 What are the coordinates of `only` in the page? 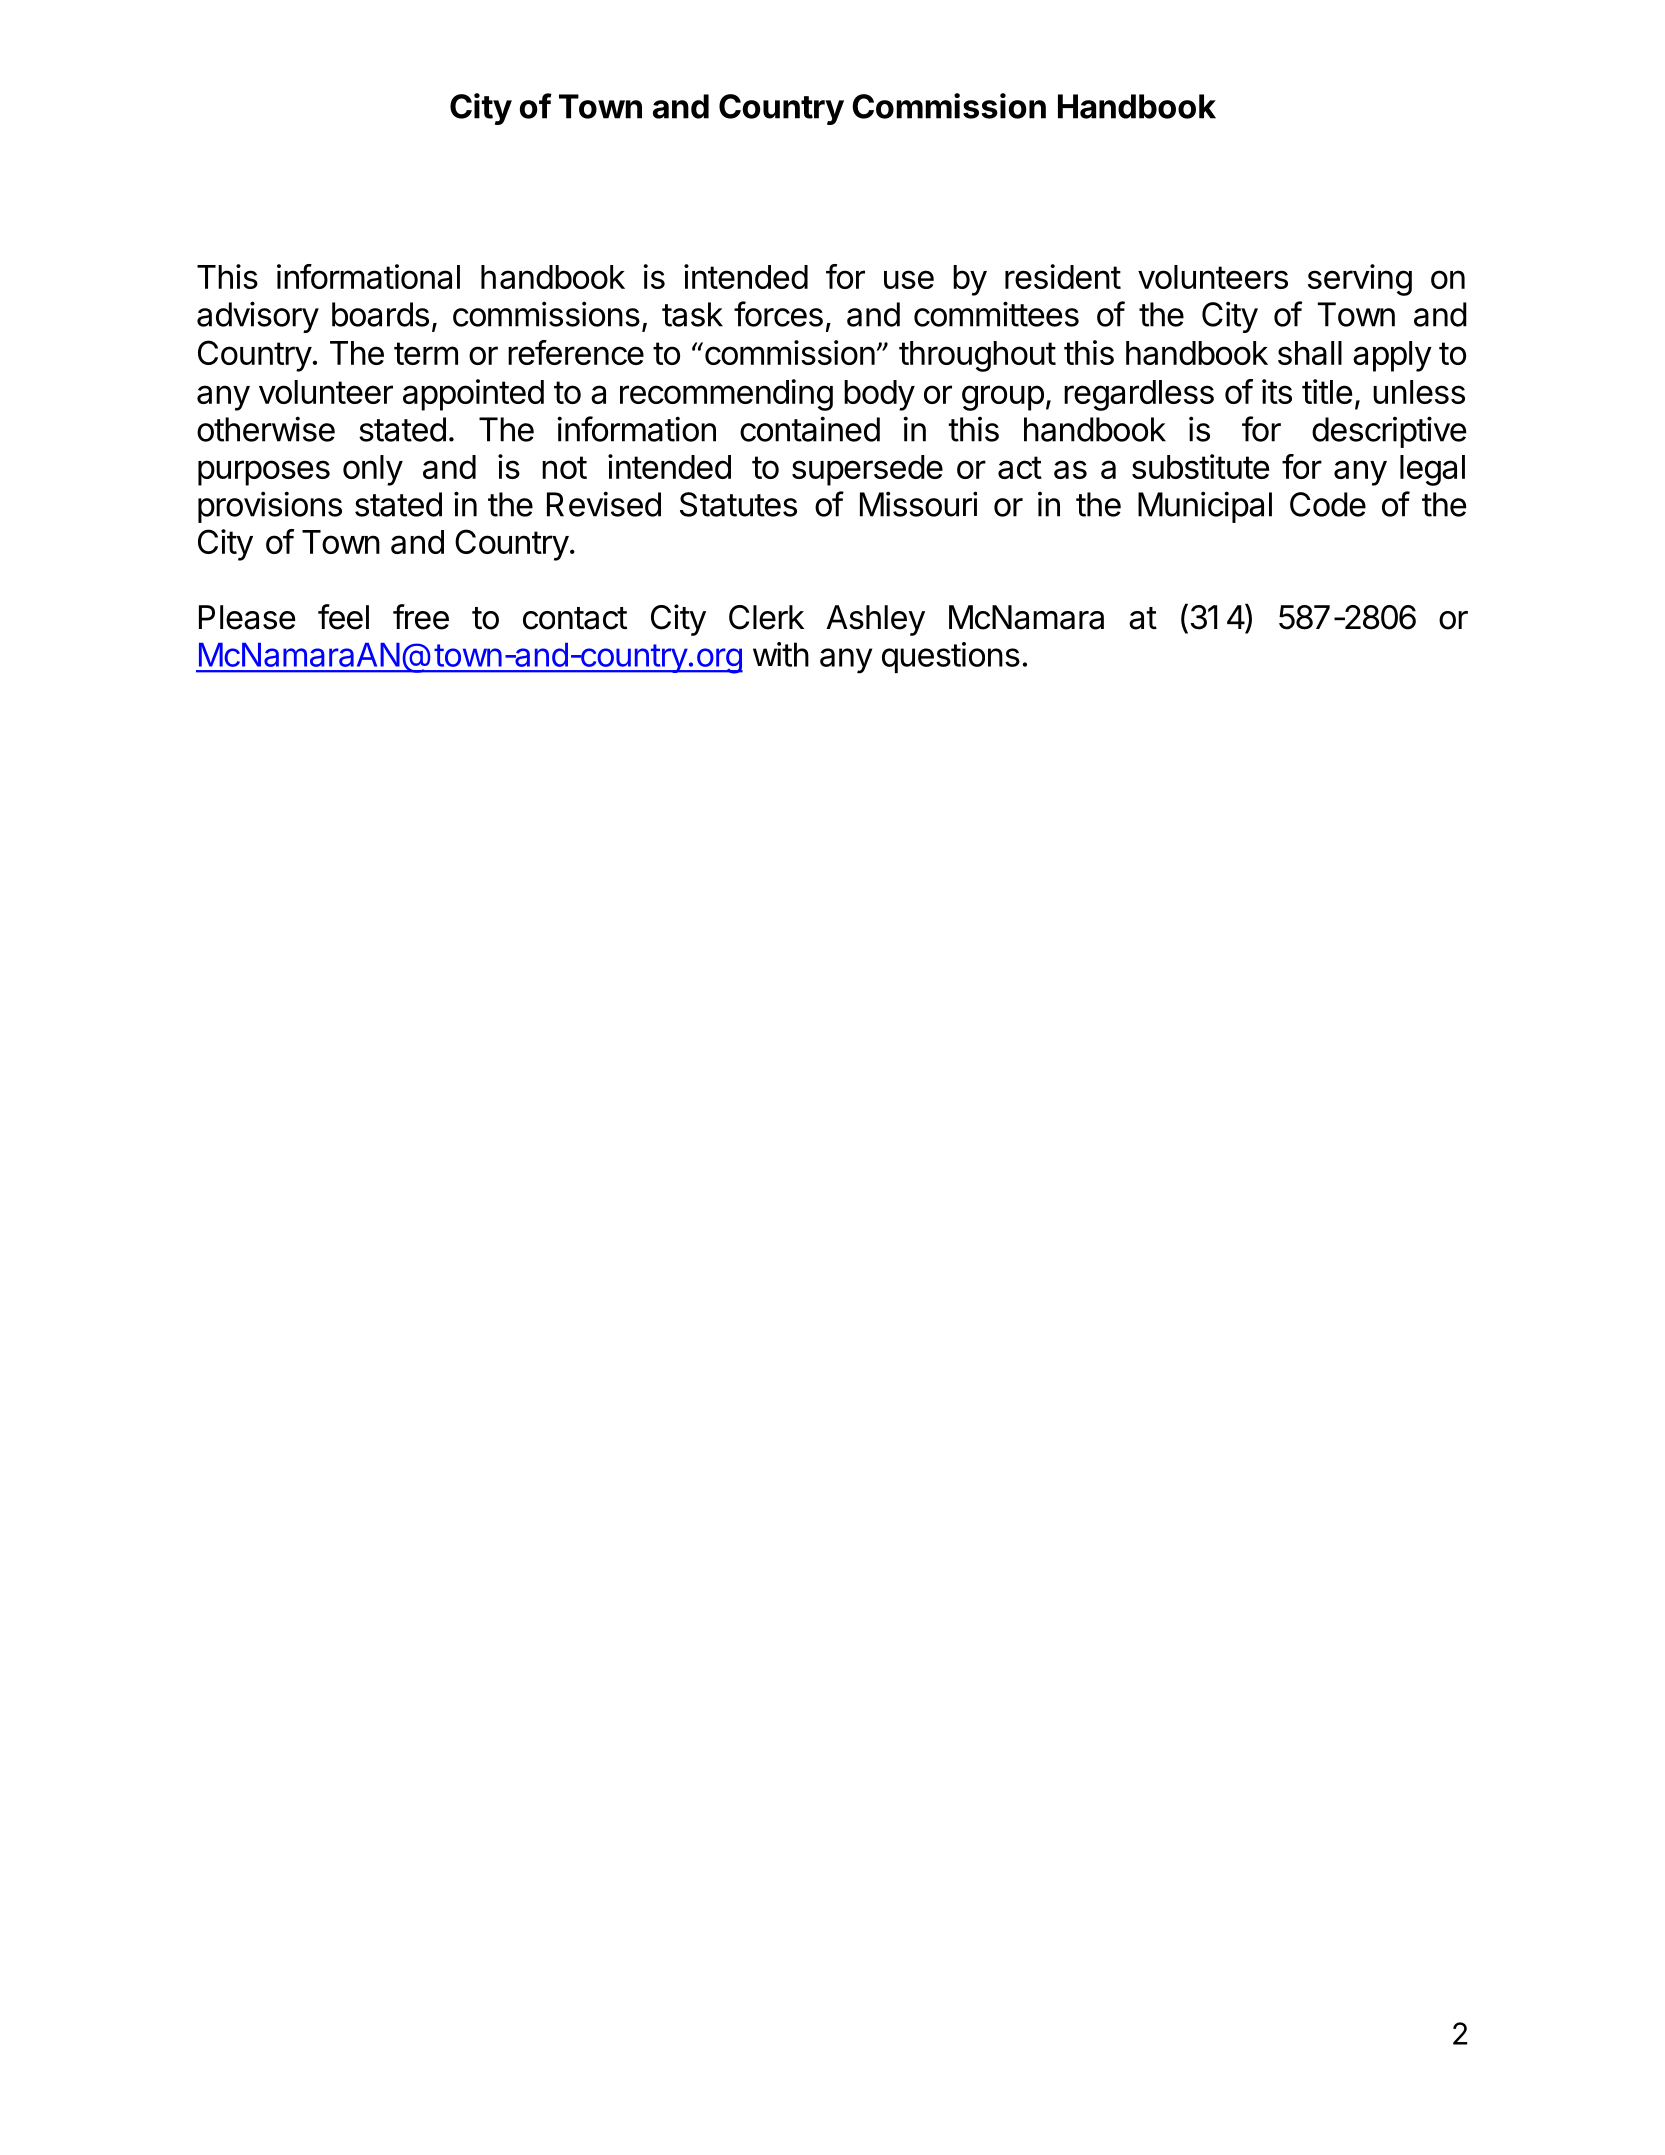 It's located at (373, 470).
